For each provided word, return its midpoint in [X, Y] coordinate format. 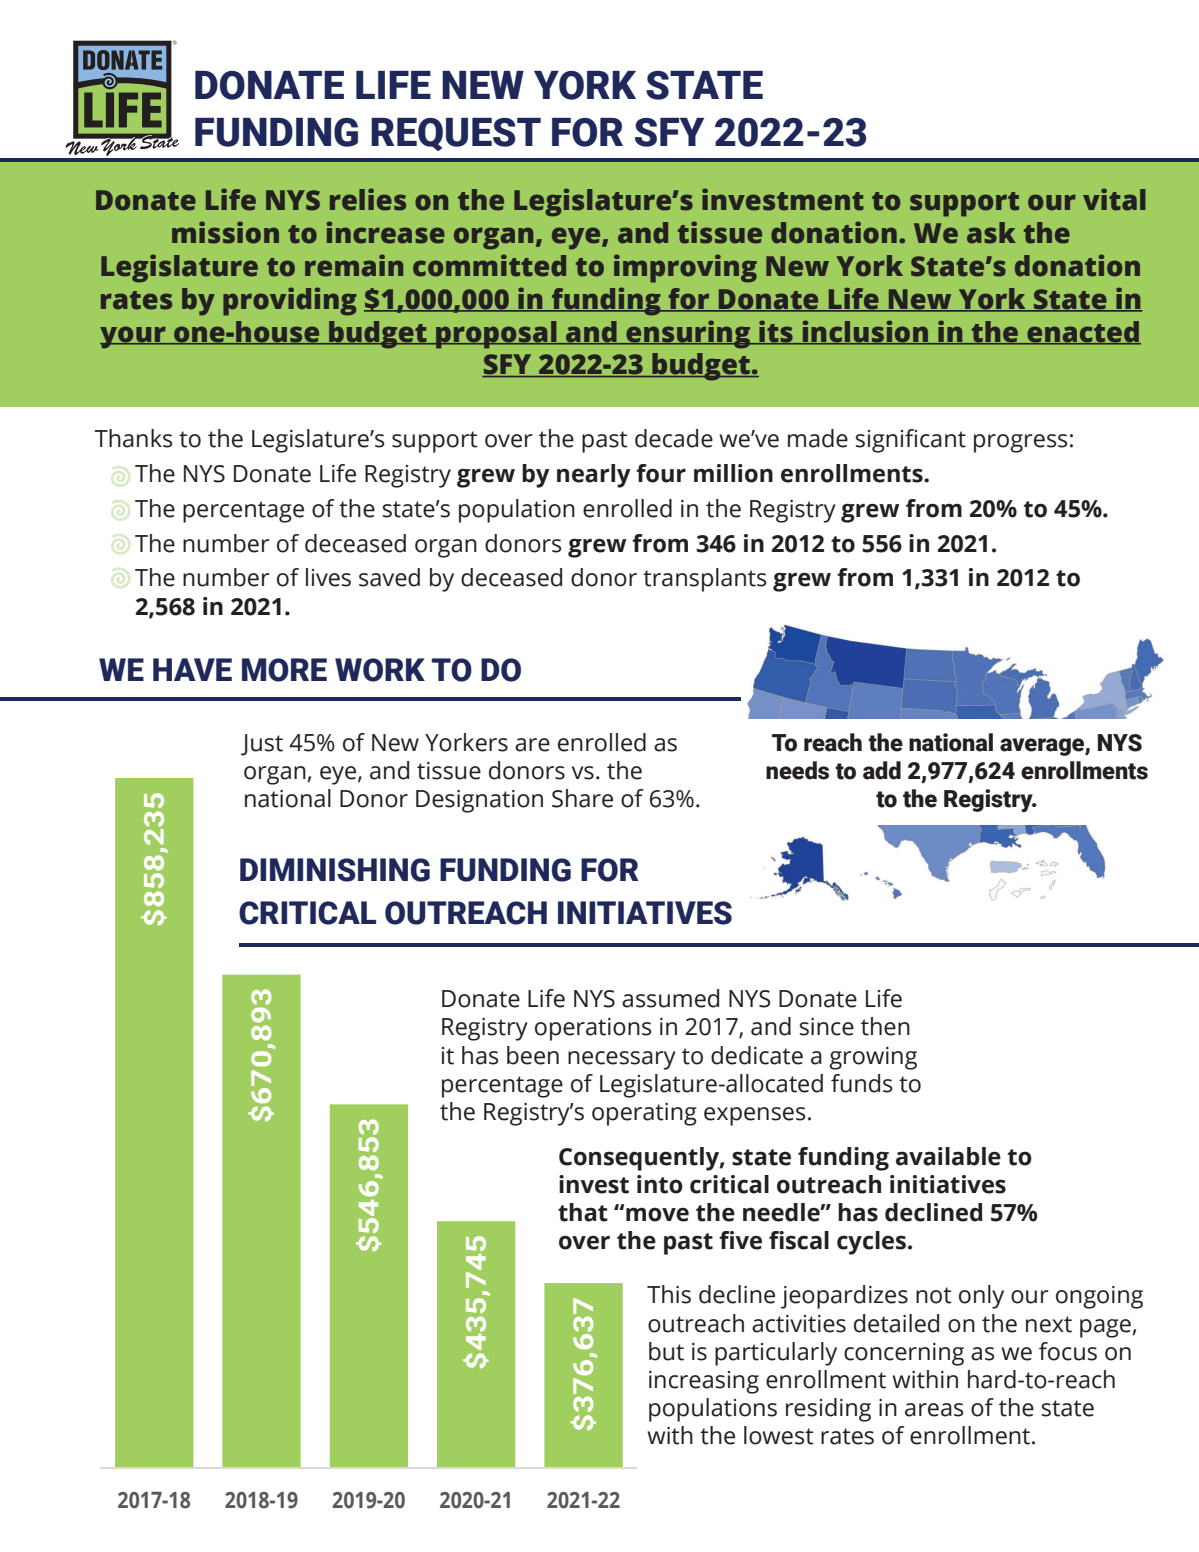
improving [685, 268]
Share [582, 798]
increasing [704, 1382]
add [882, 770]
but [666, 1351]
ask [991, 233]
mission [225, 232]
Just [262, 745]
